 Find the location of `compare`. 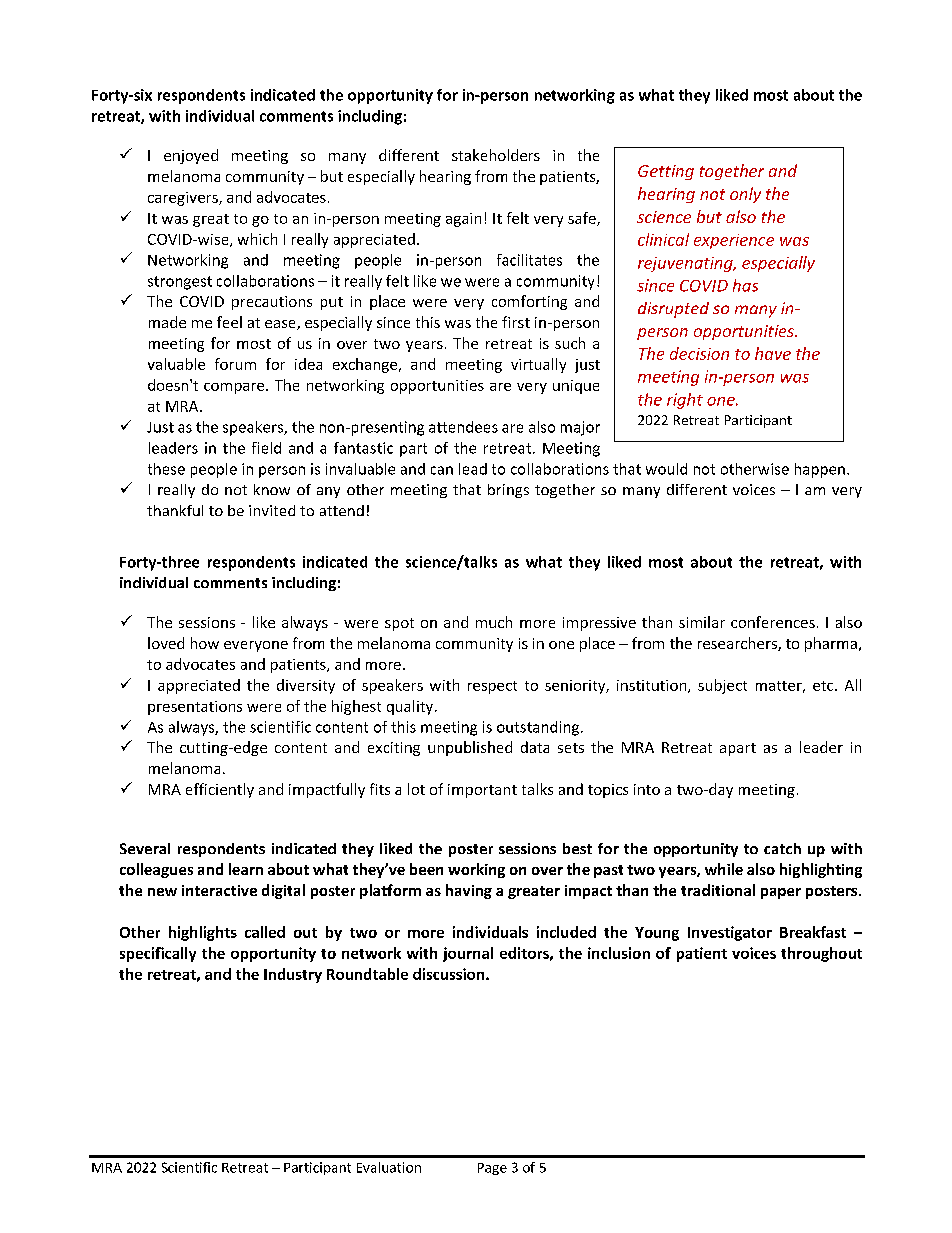

compare is located at coordinates (235, 388).
